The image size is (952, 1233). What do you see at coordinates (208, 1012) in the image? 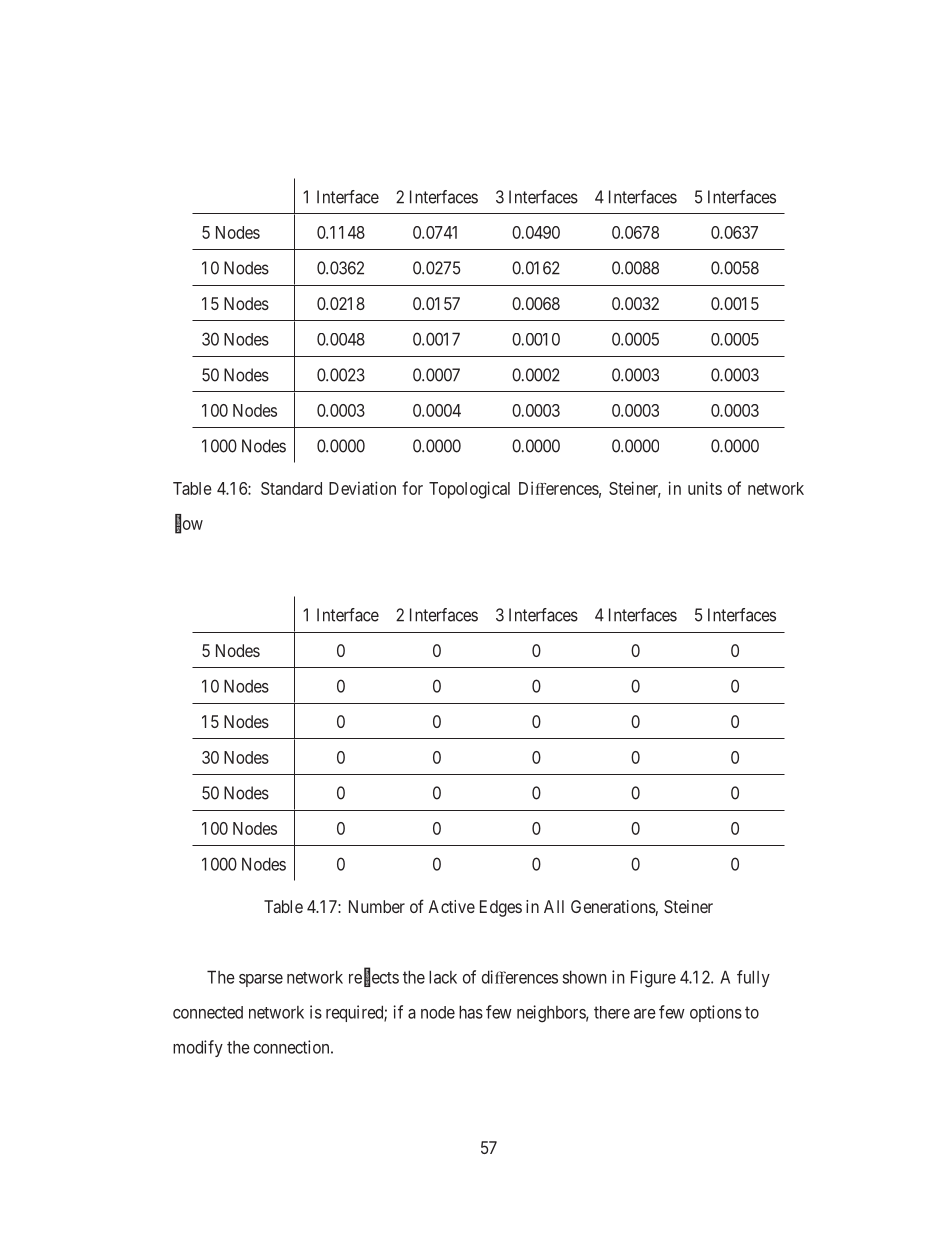
I see `connected` at bounding box center [208, 1012].
